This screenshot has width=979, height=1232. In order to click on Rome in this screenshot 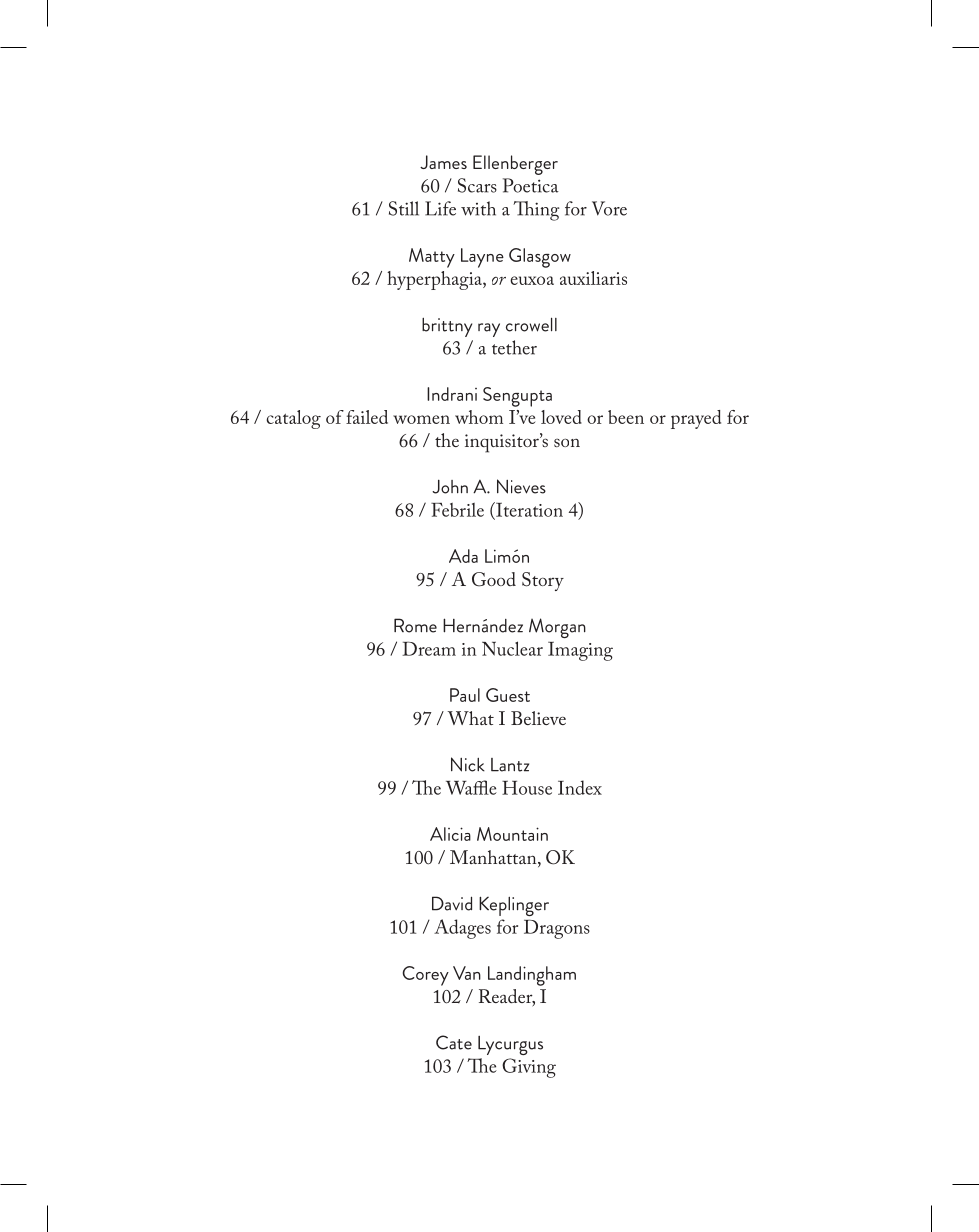, I will do `click(415, 625)`.
